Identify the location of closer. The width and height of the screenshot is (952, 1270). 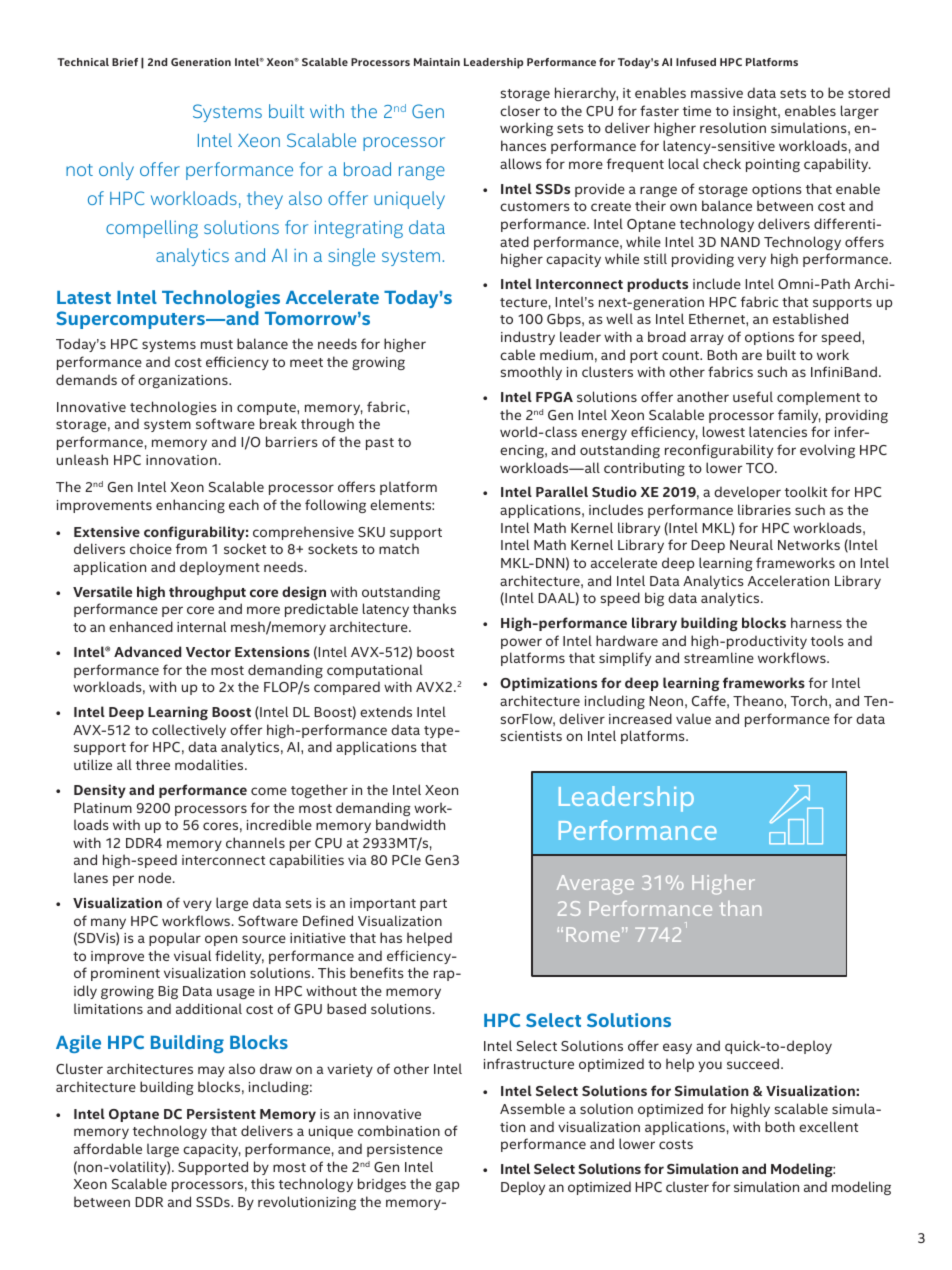
(520, 110).
